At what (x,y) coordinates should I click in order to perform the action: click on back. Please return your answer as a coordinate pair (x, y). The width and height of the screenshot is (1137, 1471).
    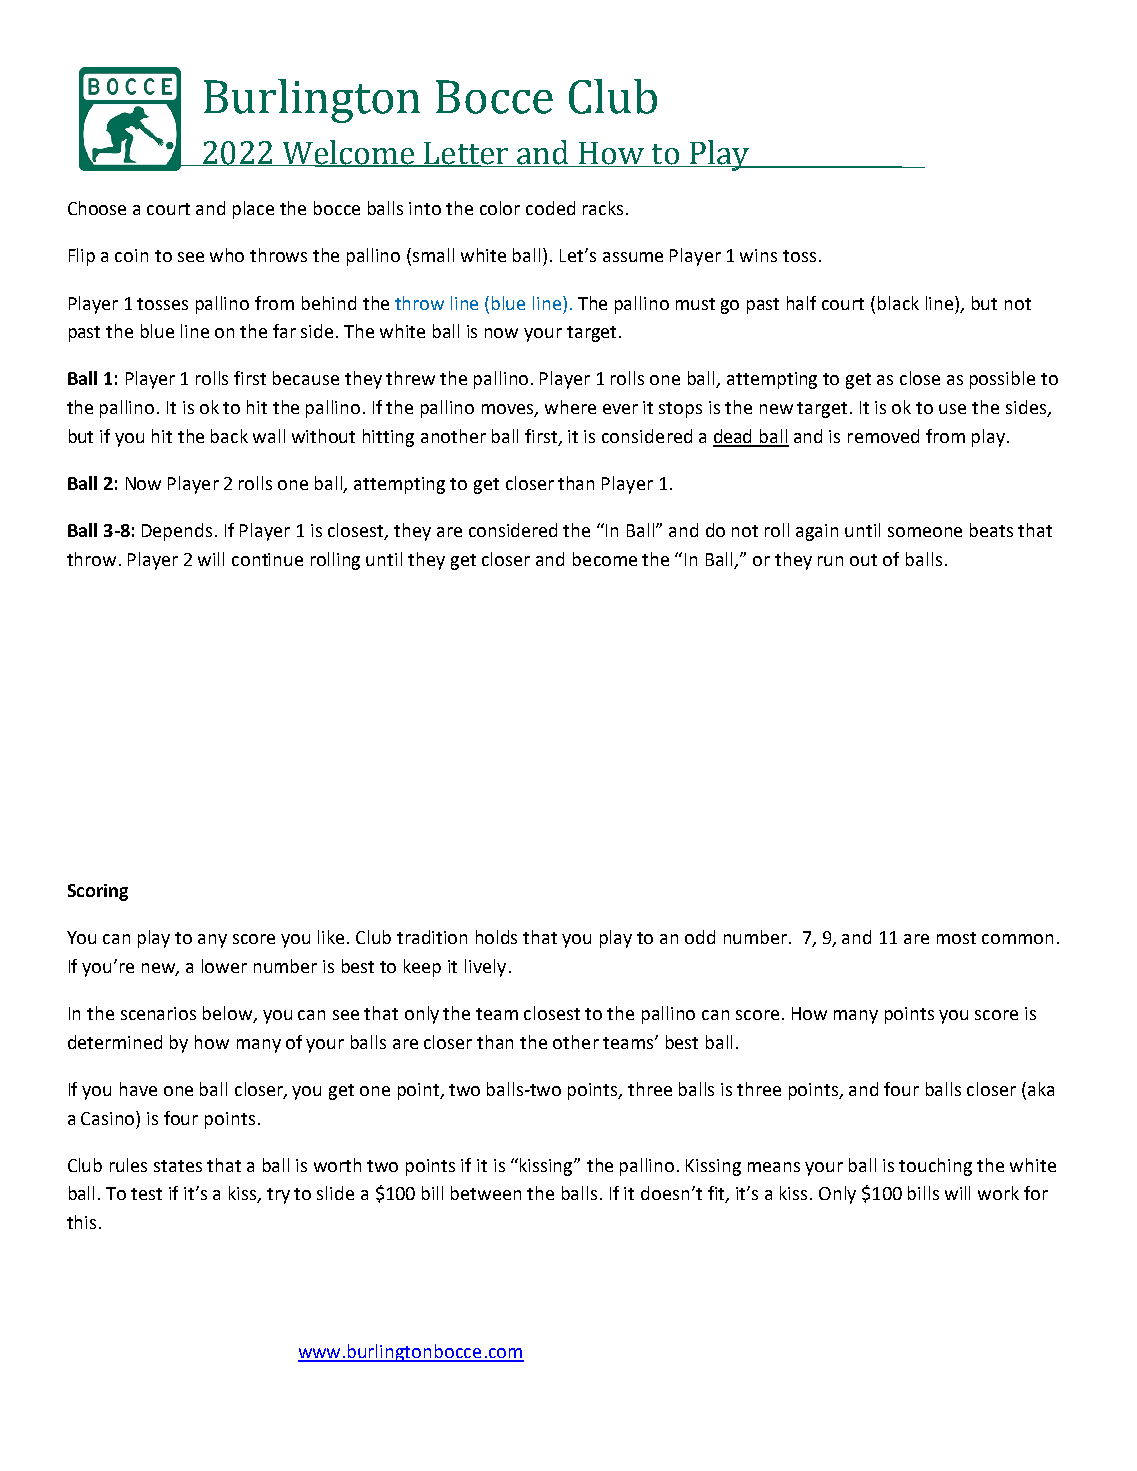
    Looking at the image, I should click on (229, 436).
